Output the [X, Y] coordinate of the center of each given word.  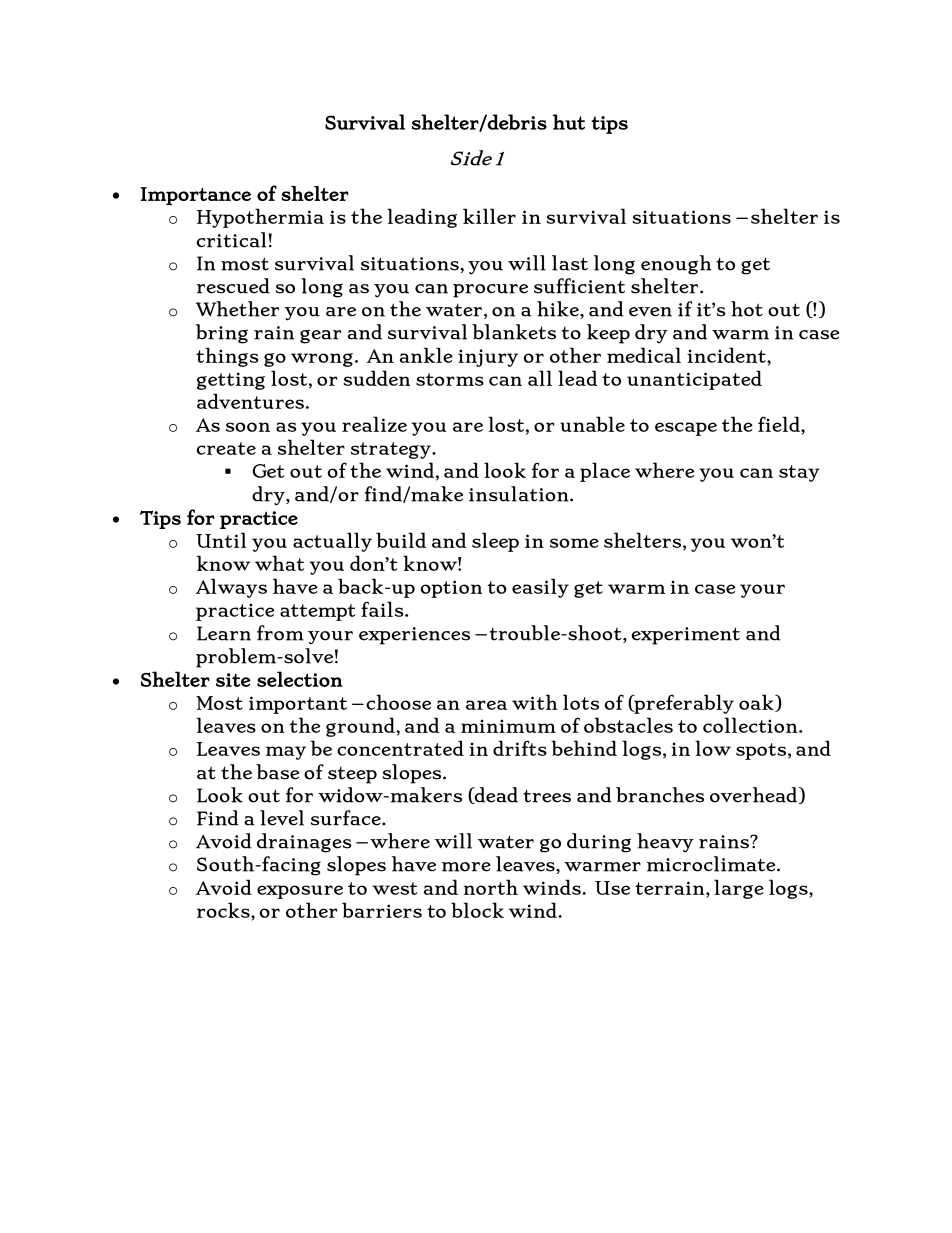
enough [676, 265]
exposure [300, 892]
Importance [195, 196]
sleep [495, 542]
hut [569, 122]
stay [799, 473]
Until [221, 540]
